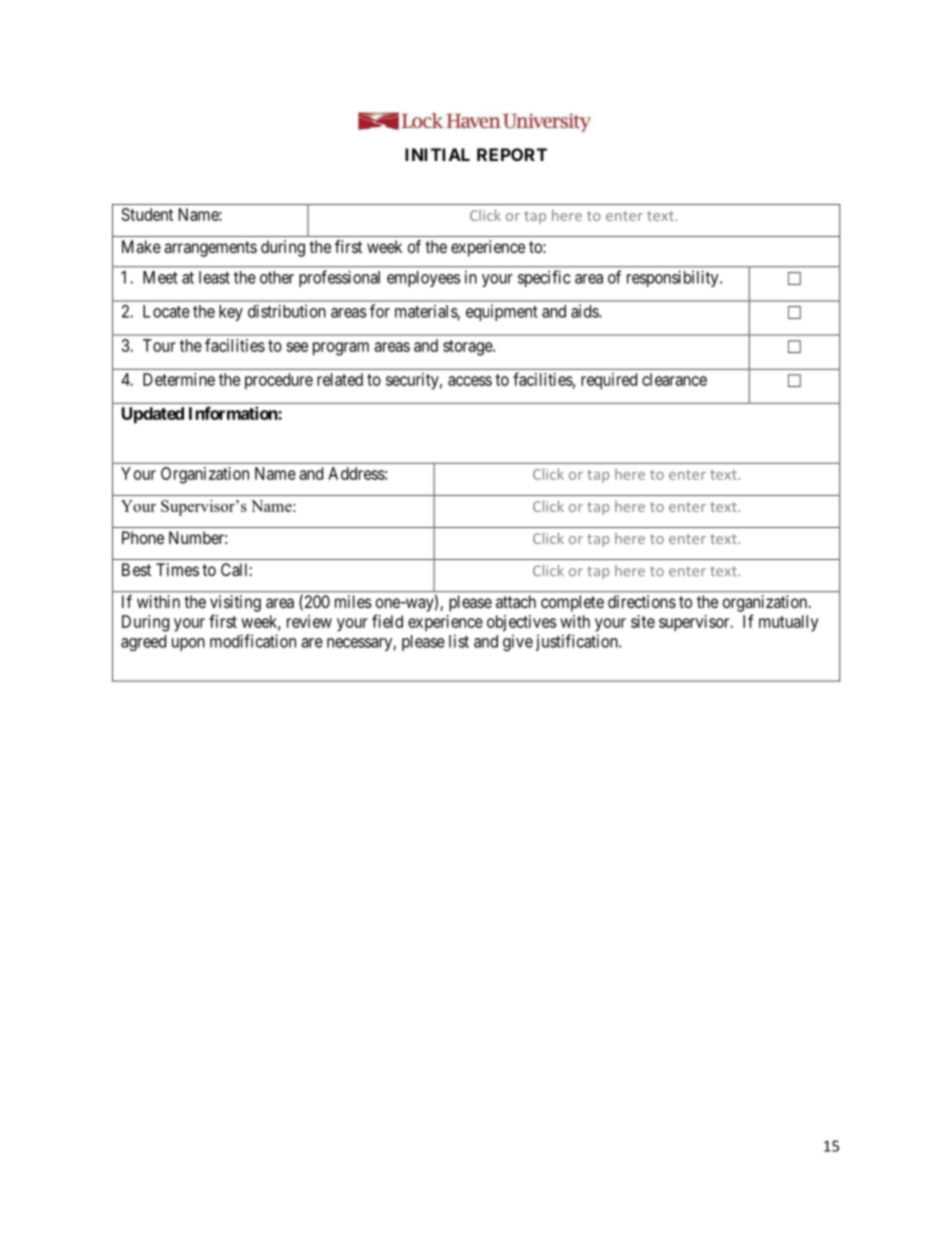 This image has width=952, height=1233. Describe the element at coordinates (512, 154) in the image. I see `REPORT` at that location.
